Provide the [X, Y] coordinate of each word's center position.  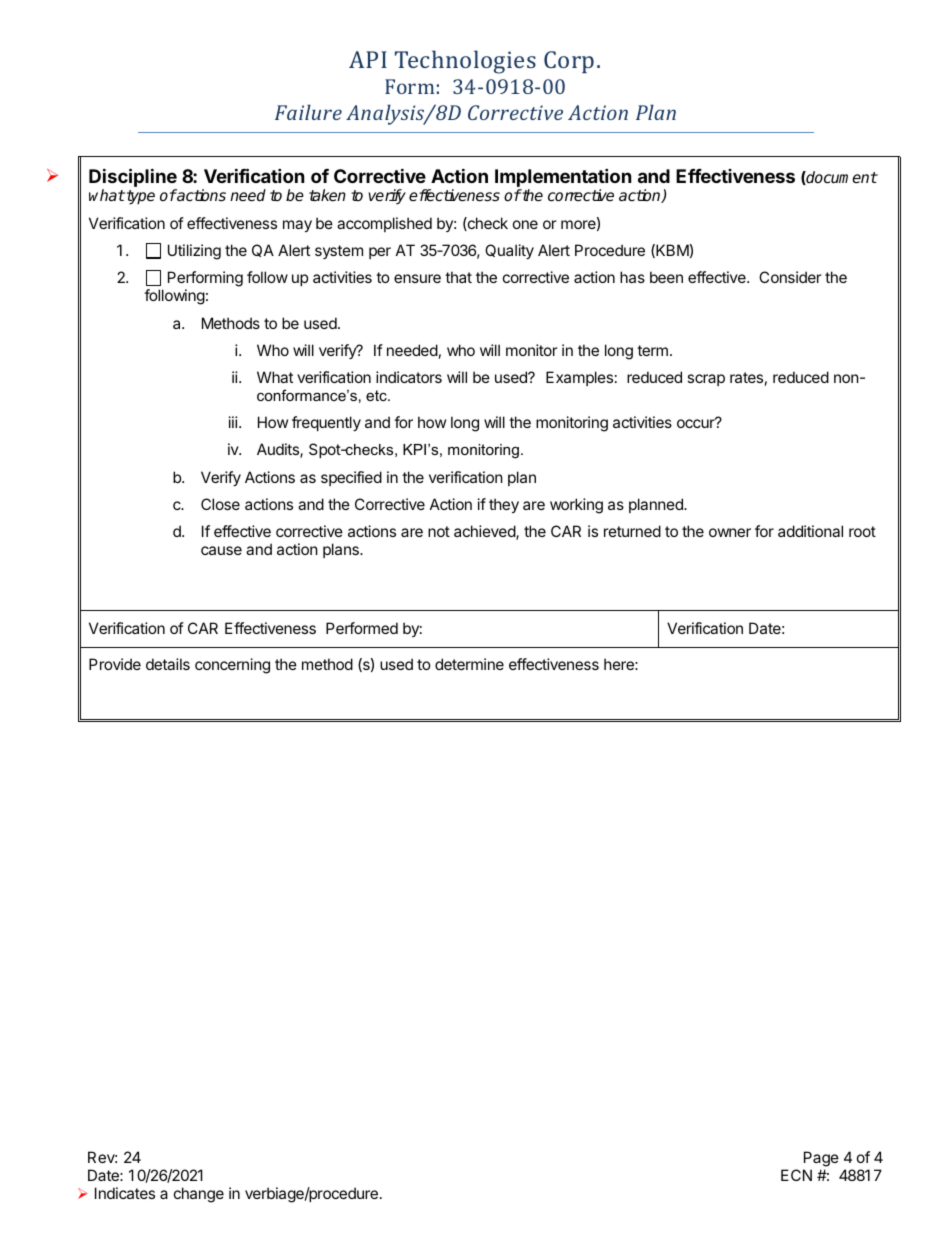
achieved [485, 532]
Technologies [465, 62]
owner [730, 532]
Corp [569, 62]
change [199, 1195]
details [168, 664]
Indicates [125, 1193]
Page [821, 1160]
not [439, 531]
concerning [232, 666]
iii [234, 422]
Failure [308, 112]
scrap [706, 380]
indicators [409, 377]
